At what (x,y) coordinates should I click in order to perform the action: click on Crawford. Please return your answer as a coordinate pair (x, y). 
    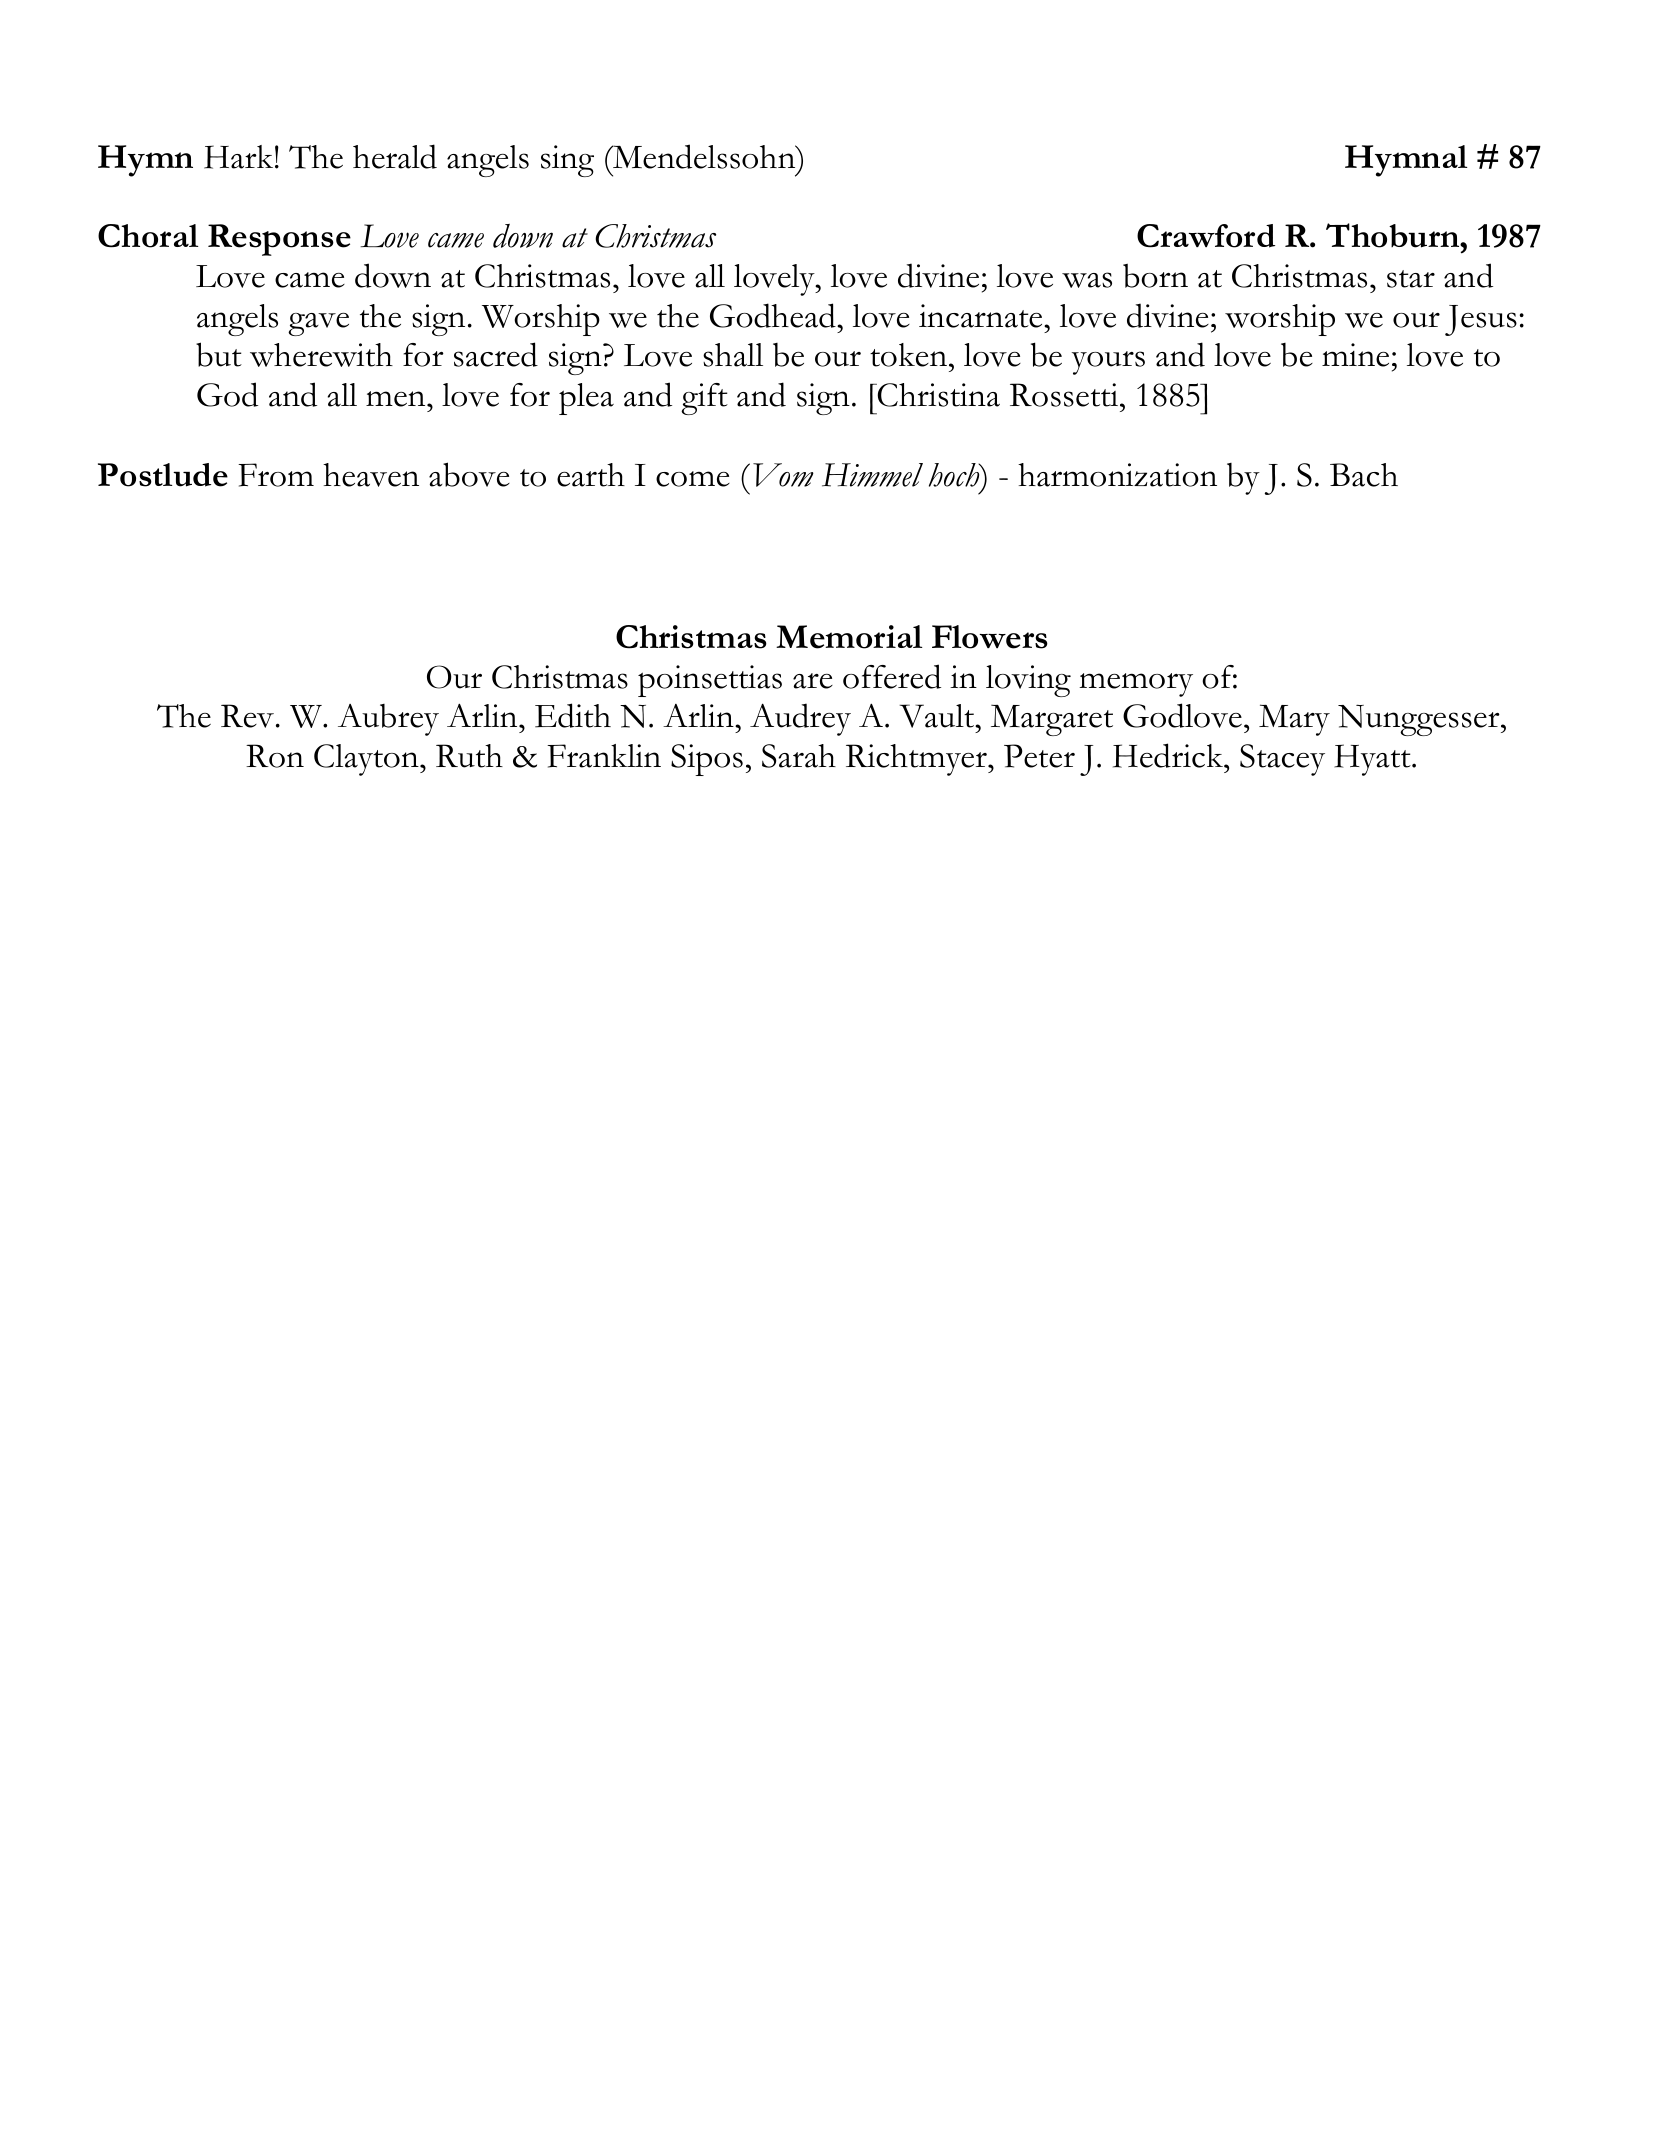
    Looking at the image, I should click on (1206, 236).
